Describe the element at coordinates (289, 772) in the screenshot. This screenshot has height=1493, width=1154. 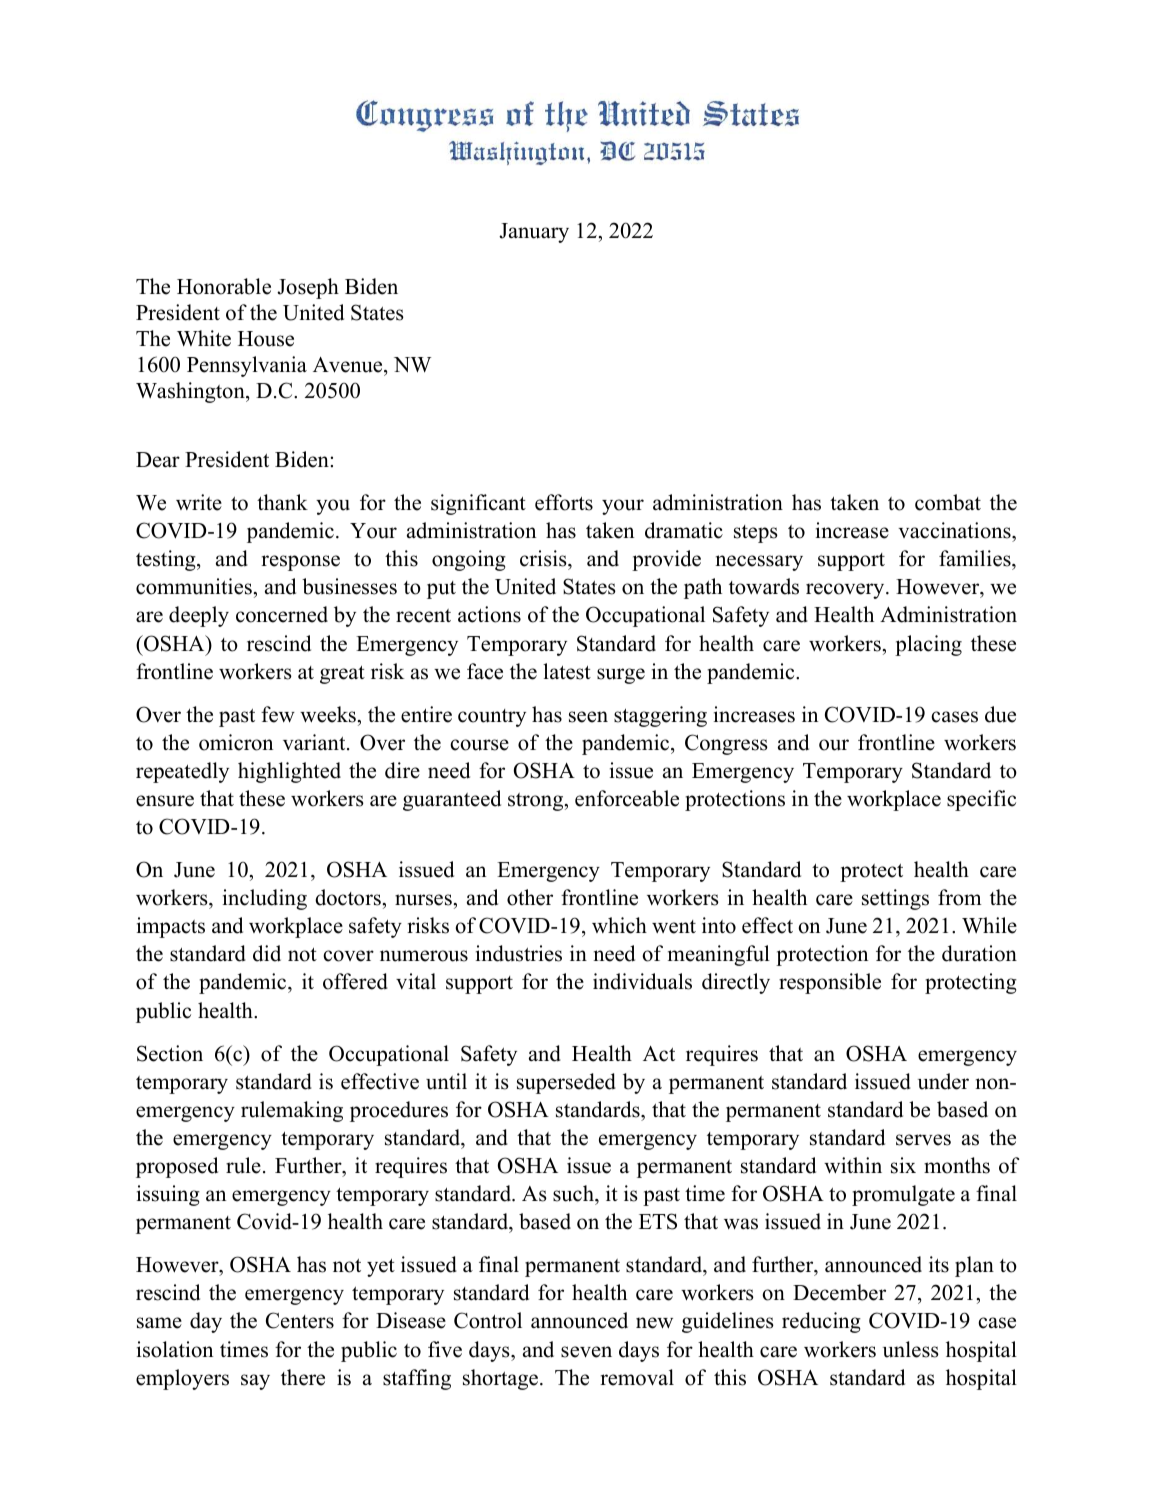
I see `highlighted` at that location.
